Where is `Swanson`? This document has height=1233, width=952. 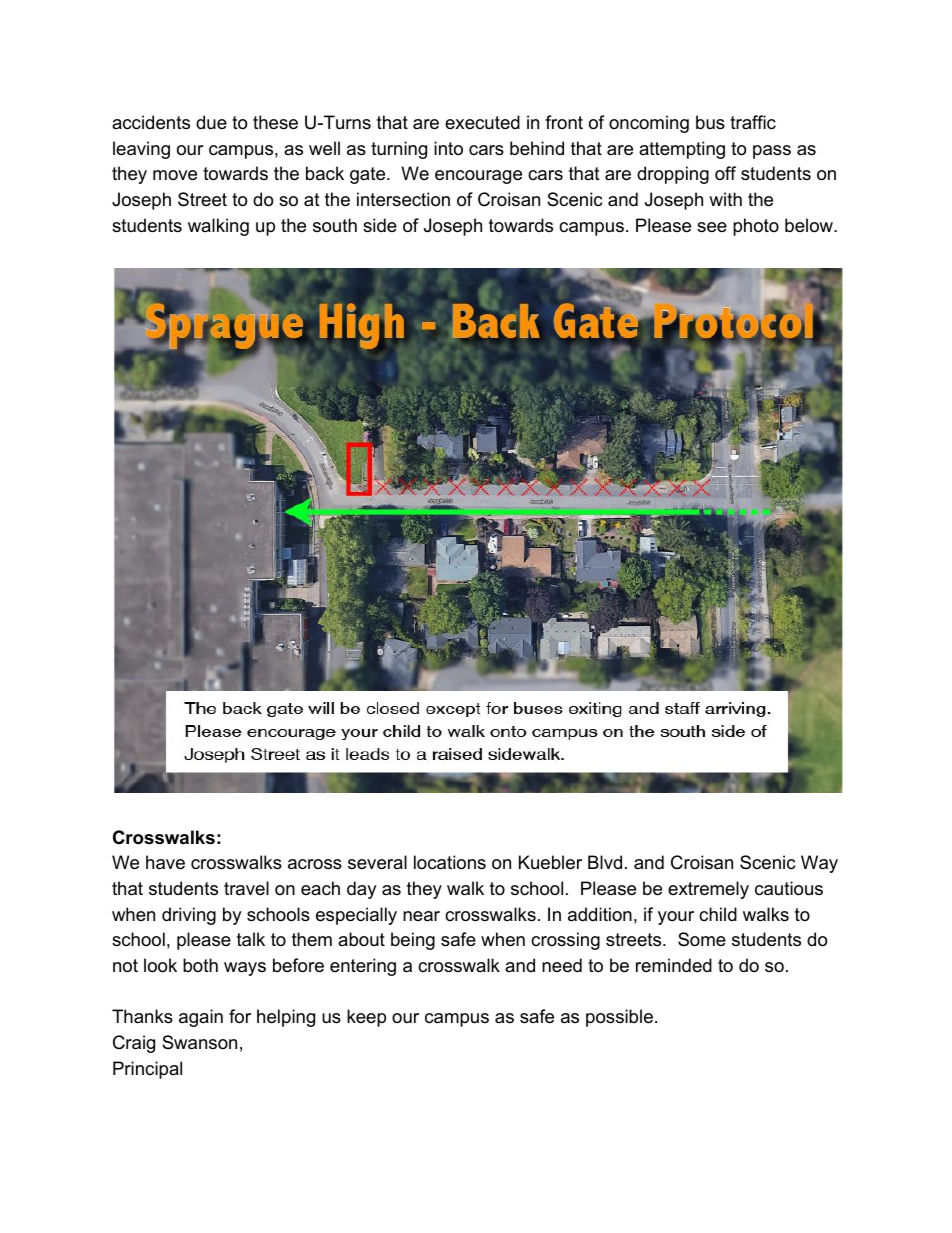
Swanson is located at coordinates (199, 1042).
